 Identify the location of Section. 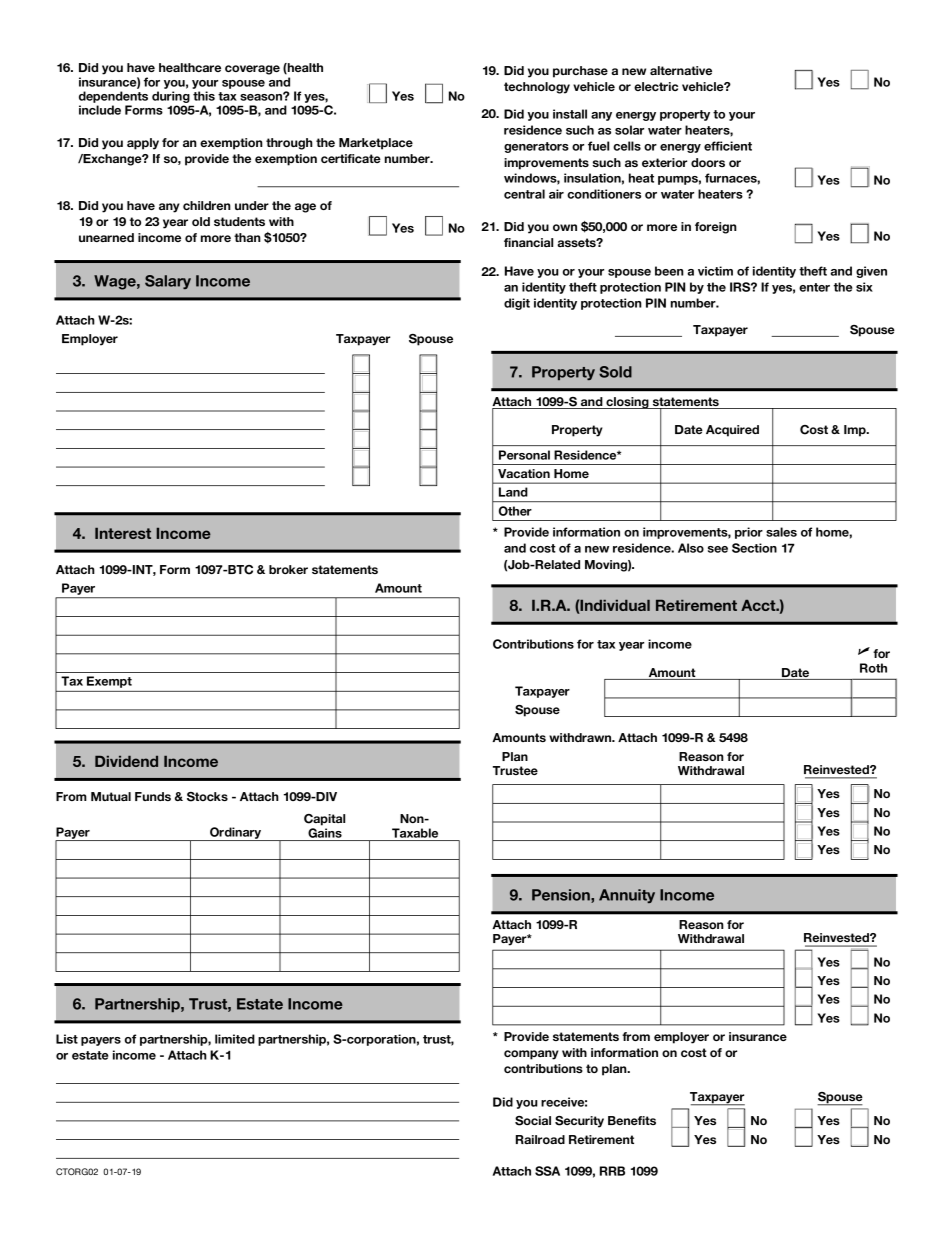
(754, 548).
